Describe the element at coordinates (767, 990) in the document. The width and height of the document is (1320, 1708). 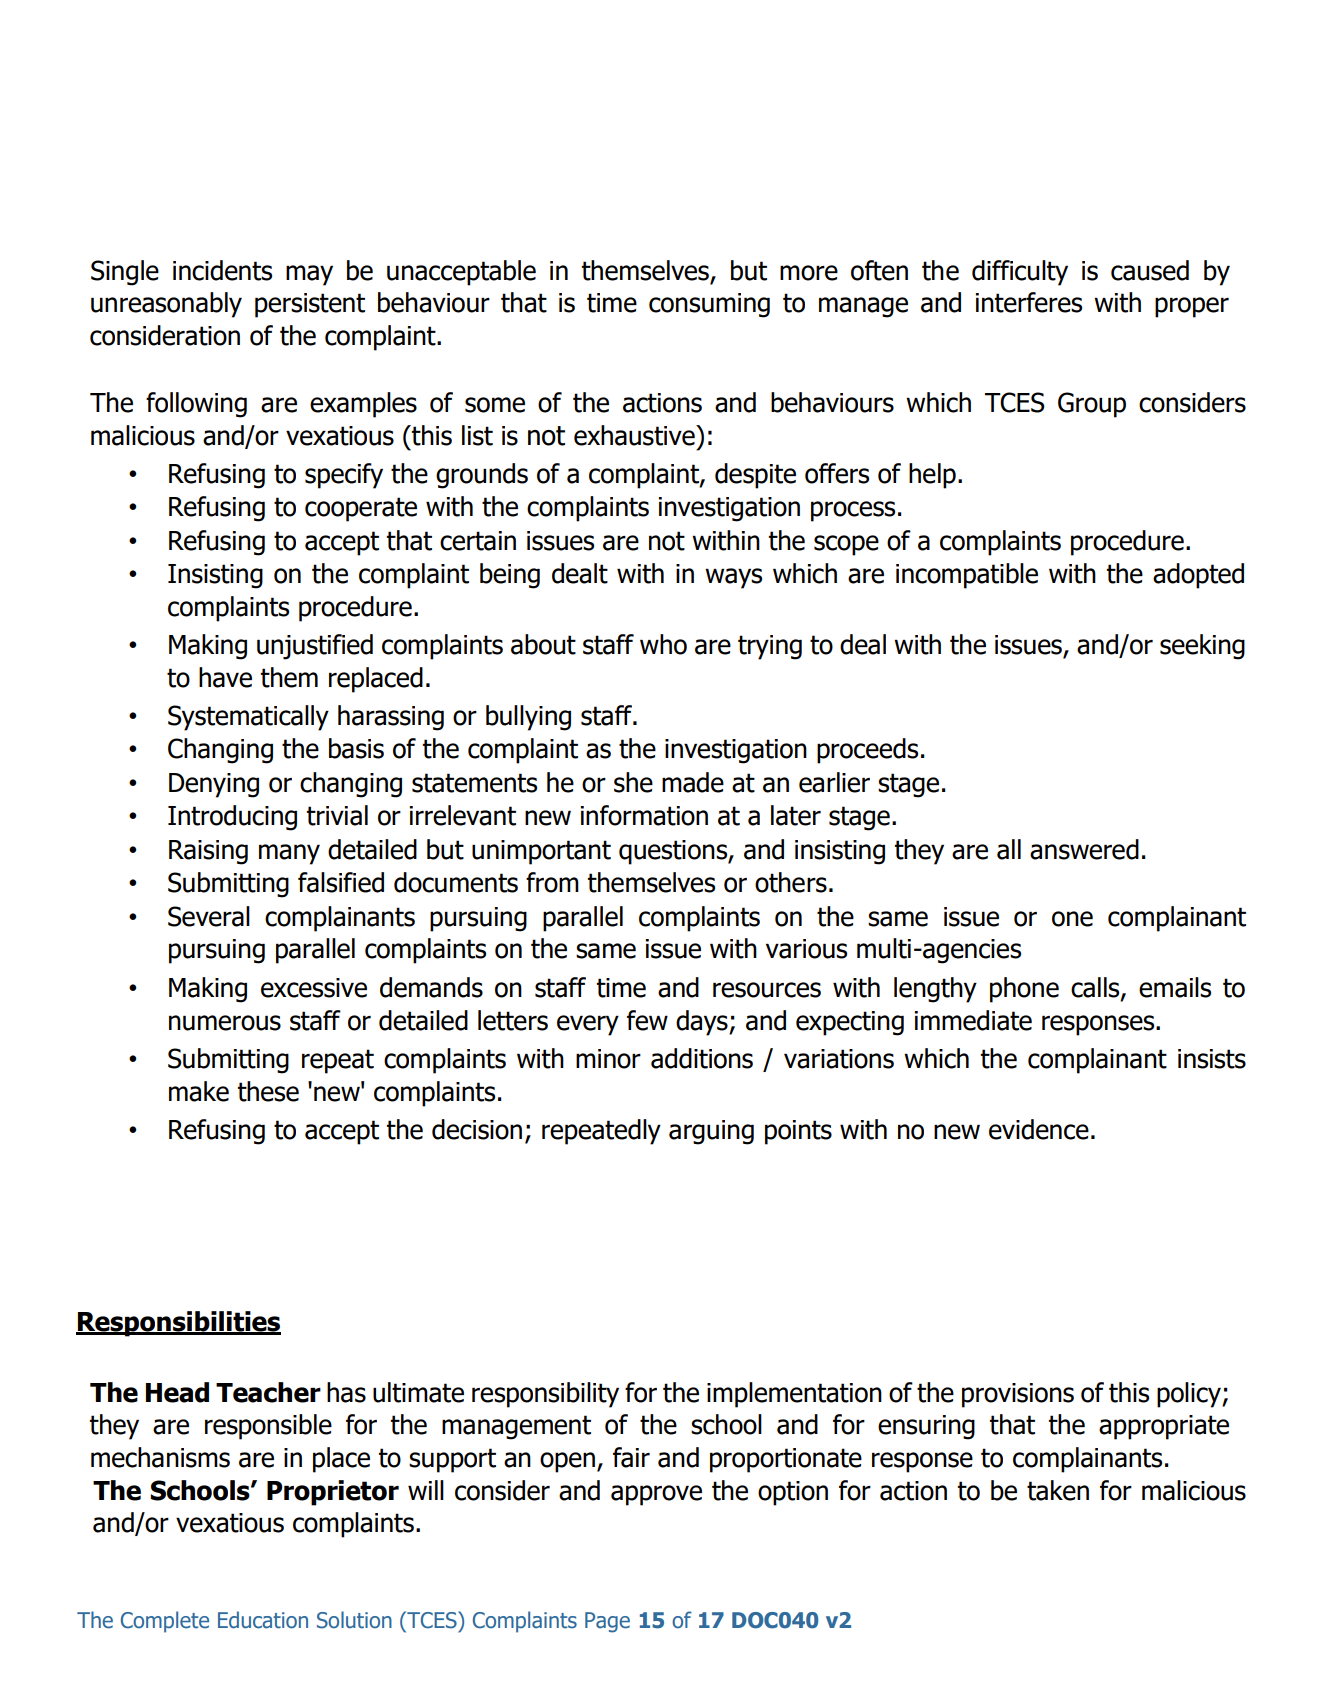
I see `resources` at that location.
